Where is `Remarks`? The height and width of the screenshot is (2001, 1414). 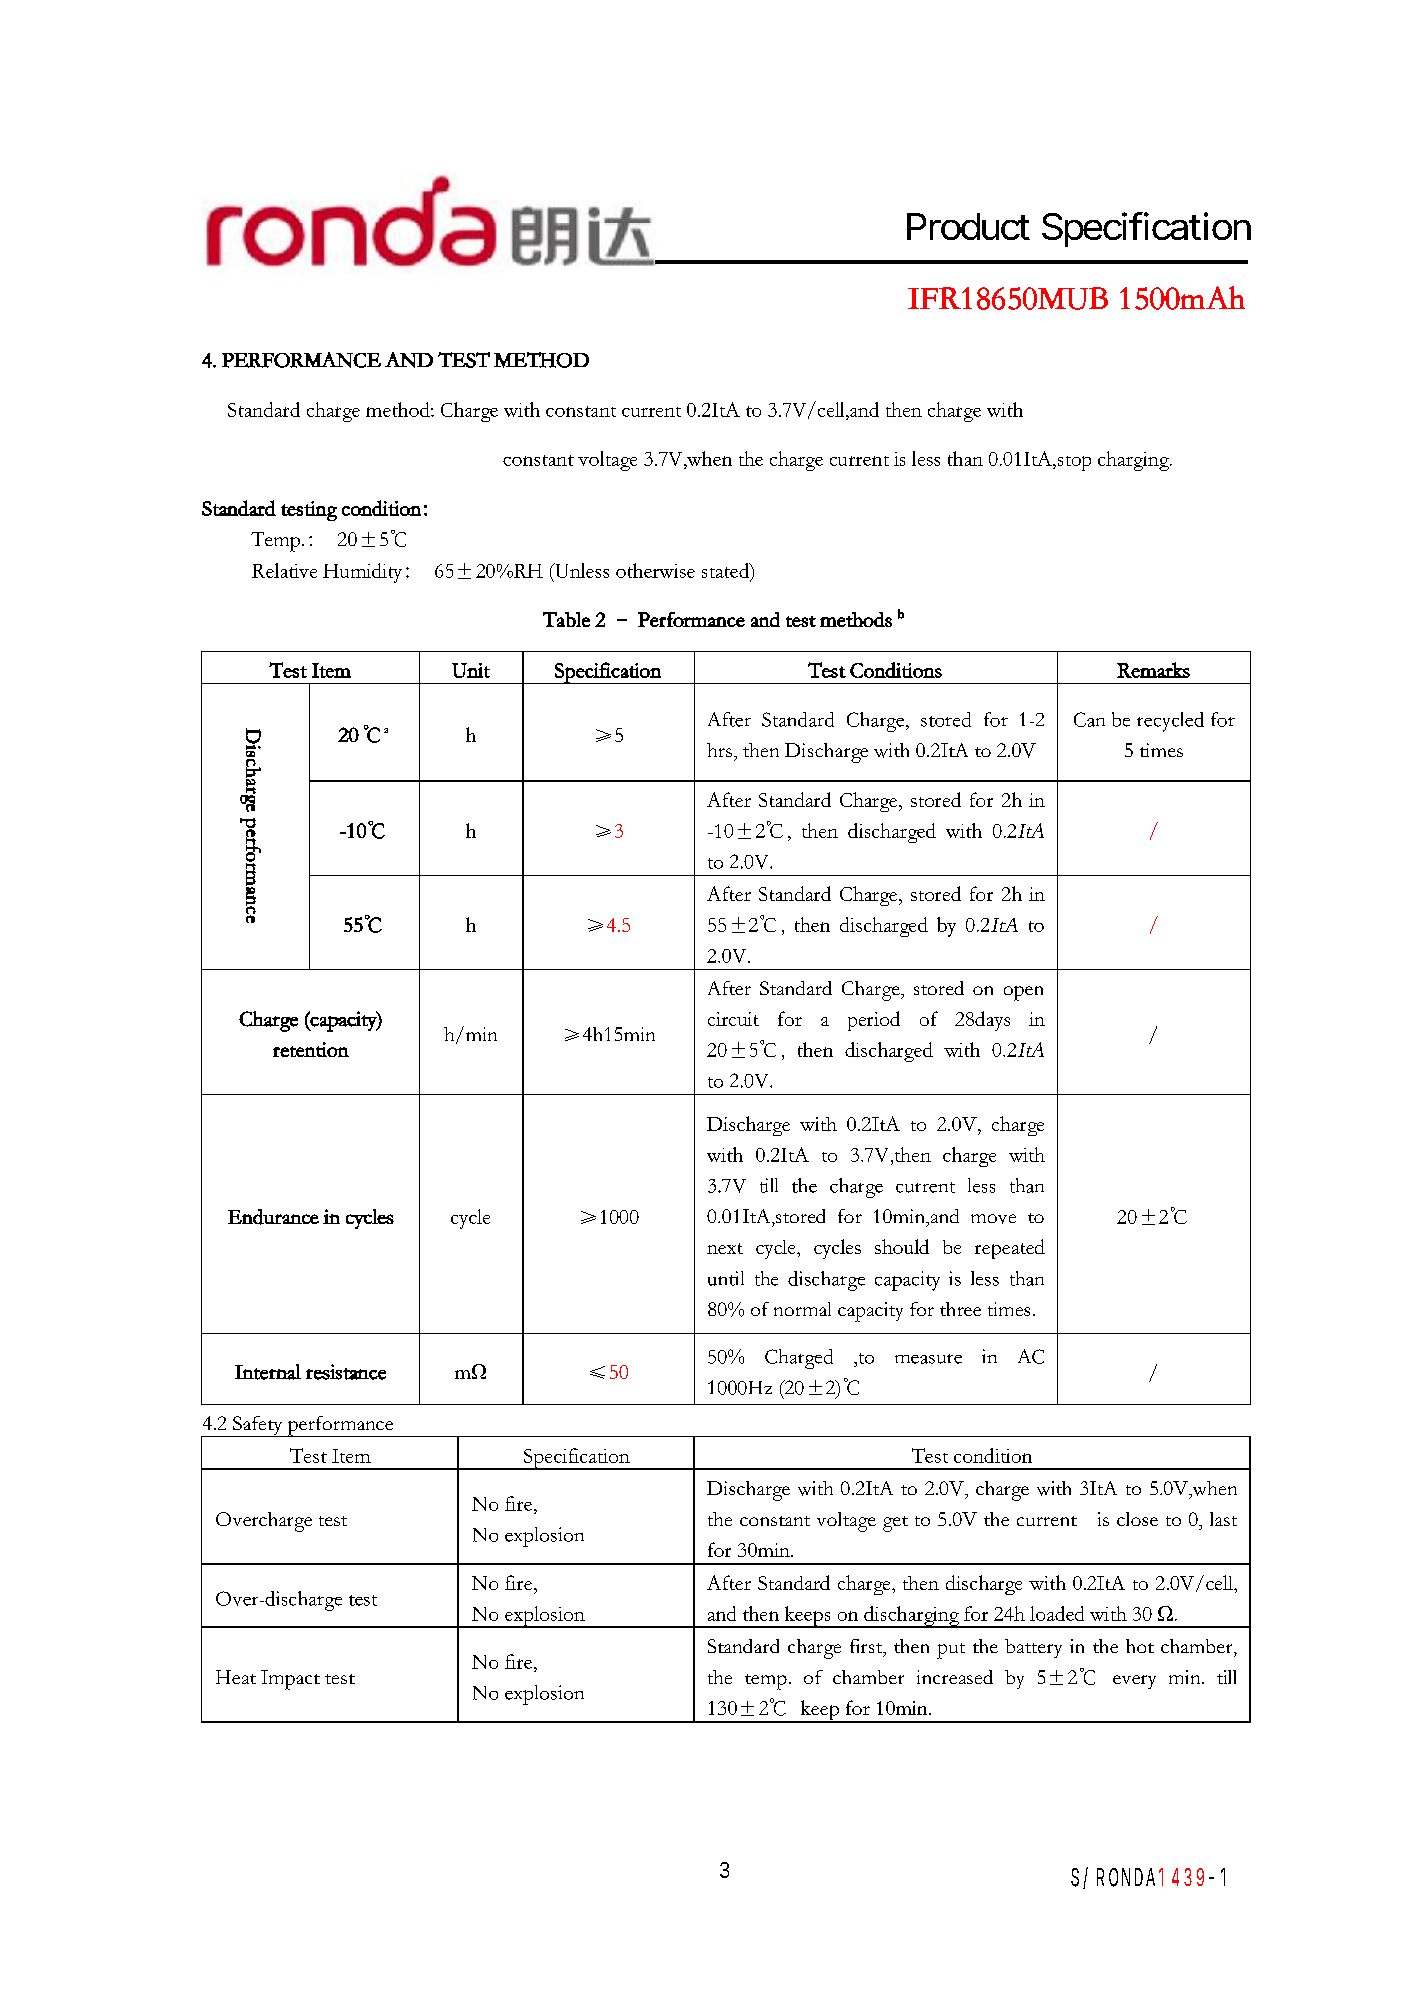 Remarks is located at coordinates (1153, 670).
